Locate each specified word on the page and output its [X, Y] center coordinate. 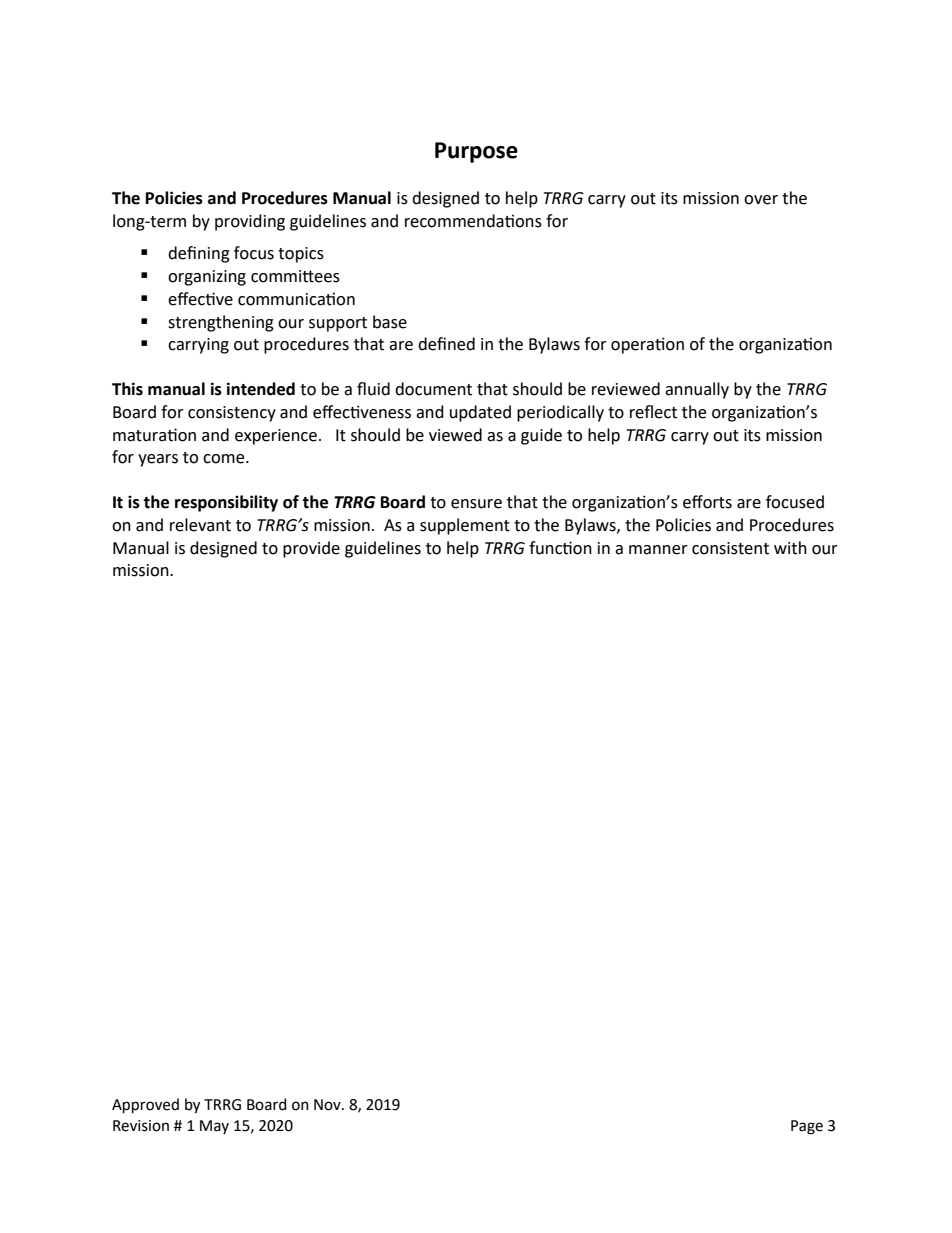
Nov [328, 1105]
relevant [200, 525]
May [214, 1127]
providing [250, 222]
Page [807, 1127]
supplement [465, 526]
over [761, 200]
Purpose [476, 152]
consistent [730, 548]
